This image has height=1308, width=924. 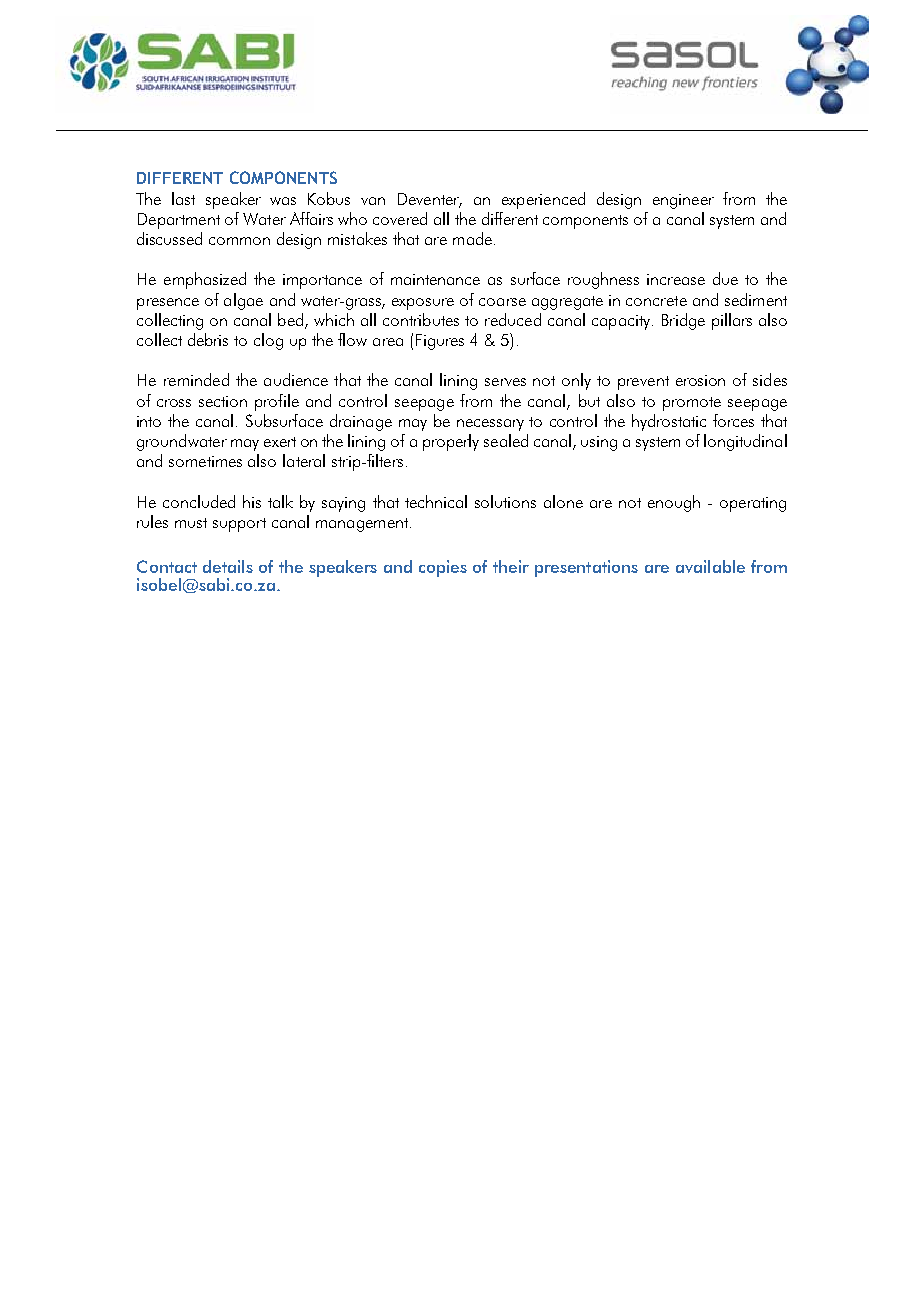 I want to click on hydrostatic, so click(x=669, y=422).
